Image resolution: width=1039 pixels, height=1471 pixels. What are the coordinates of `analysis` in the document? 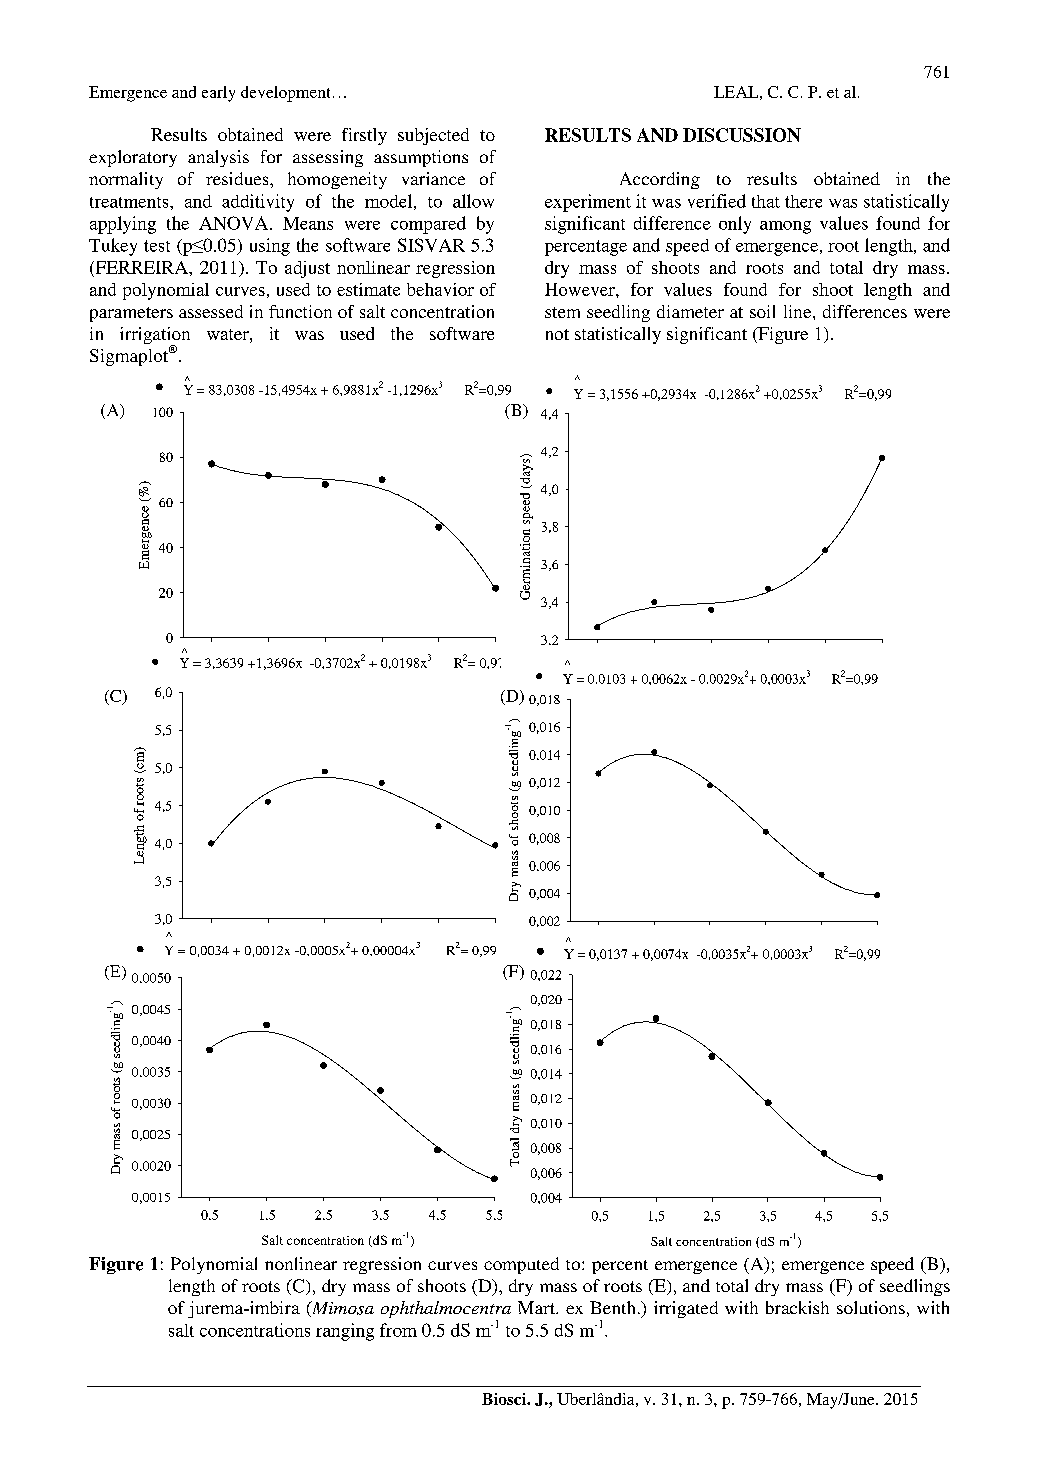 It's located at (218, 158).
